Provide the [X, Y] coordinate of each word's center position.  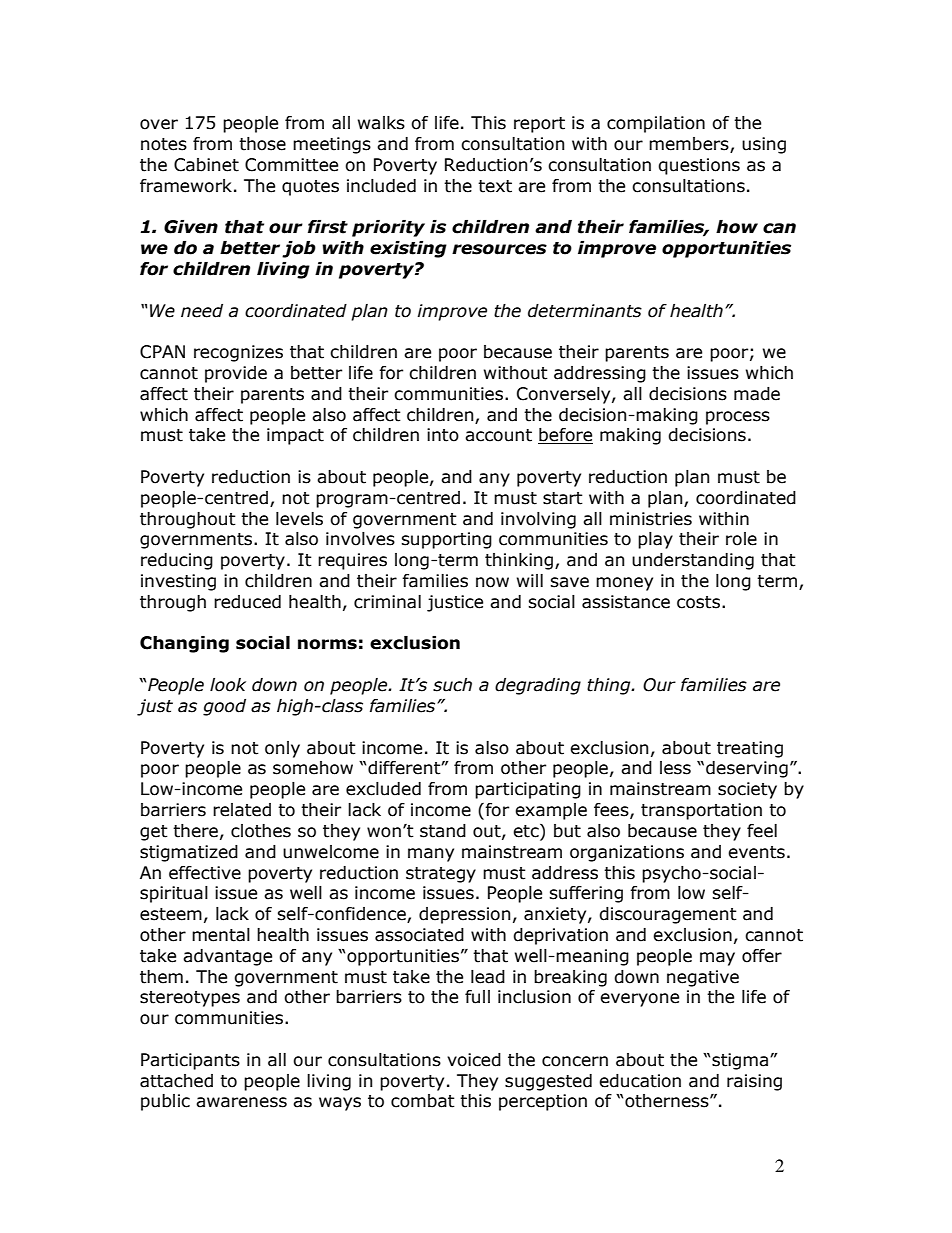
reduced [247, 602]
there [195, 831]
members [690, 145]
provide [236, 374]
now [492, 582]
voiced [474, 1060]
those [262, 144]
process [738, 418]
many [431, 855]
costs [698, 602]
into [443, 435]
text [495, 186]
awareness [241, 1102]
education [640, 1081]
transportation [701, 811]
